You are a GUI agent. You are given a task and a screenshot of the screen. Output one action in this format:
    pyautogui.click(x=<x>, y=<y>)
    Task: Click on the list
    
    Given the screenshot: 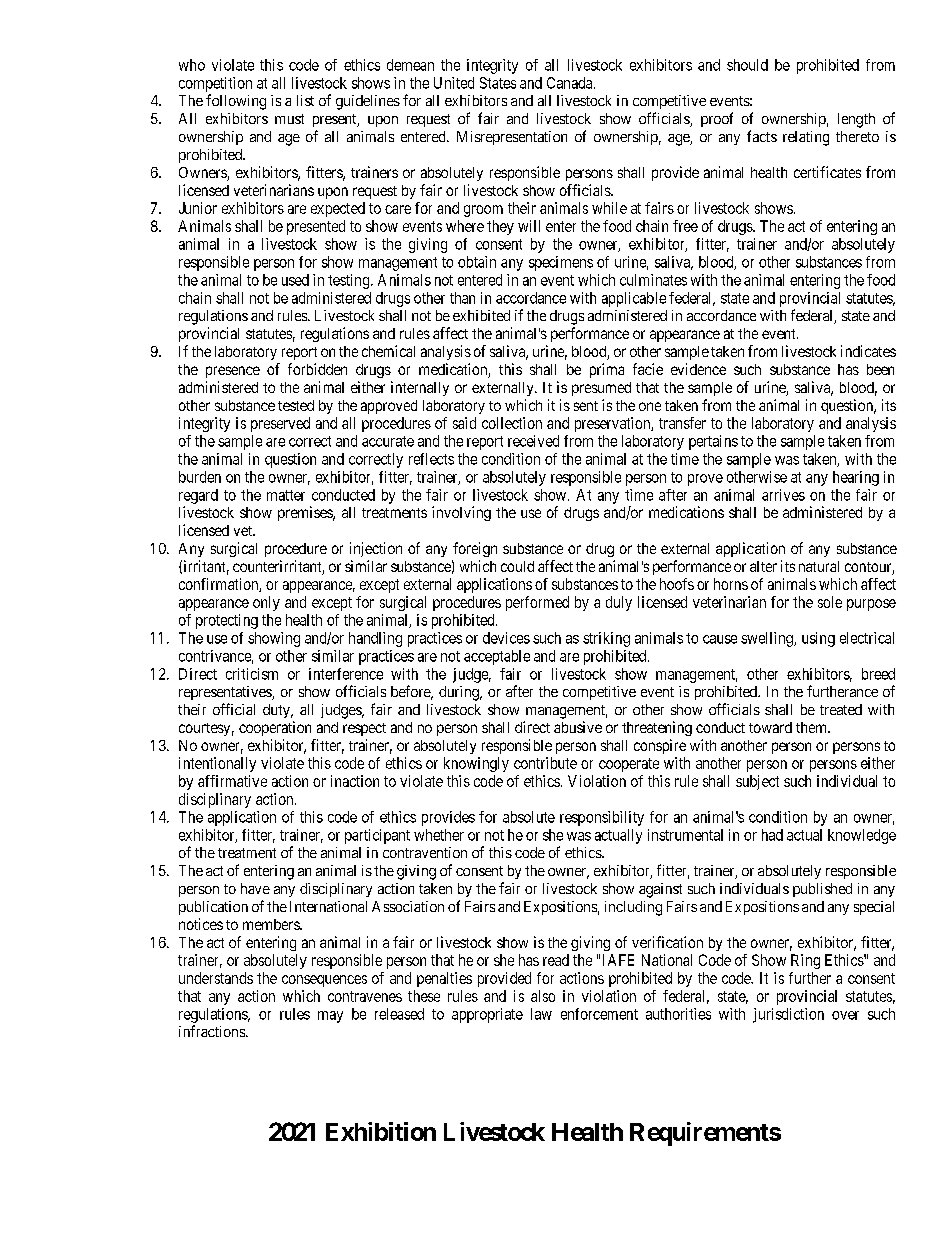 What is the action you would take?
    pyautogui.click(x=305, y=100)
